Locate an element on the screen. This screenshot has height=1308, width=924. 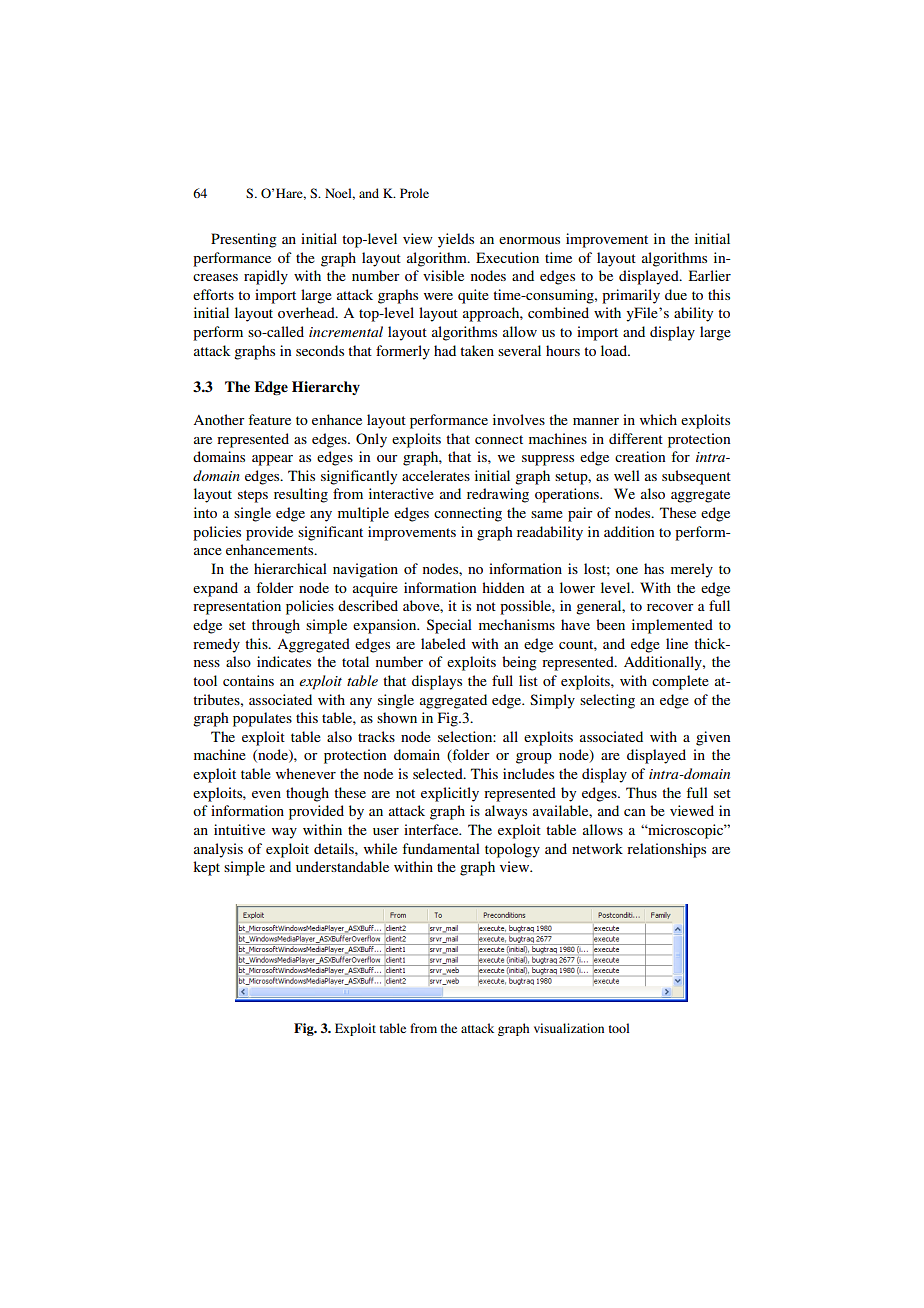
intuitive is located at coordinates (239, 829).
